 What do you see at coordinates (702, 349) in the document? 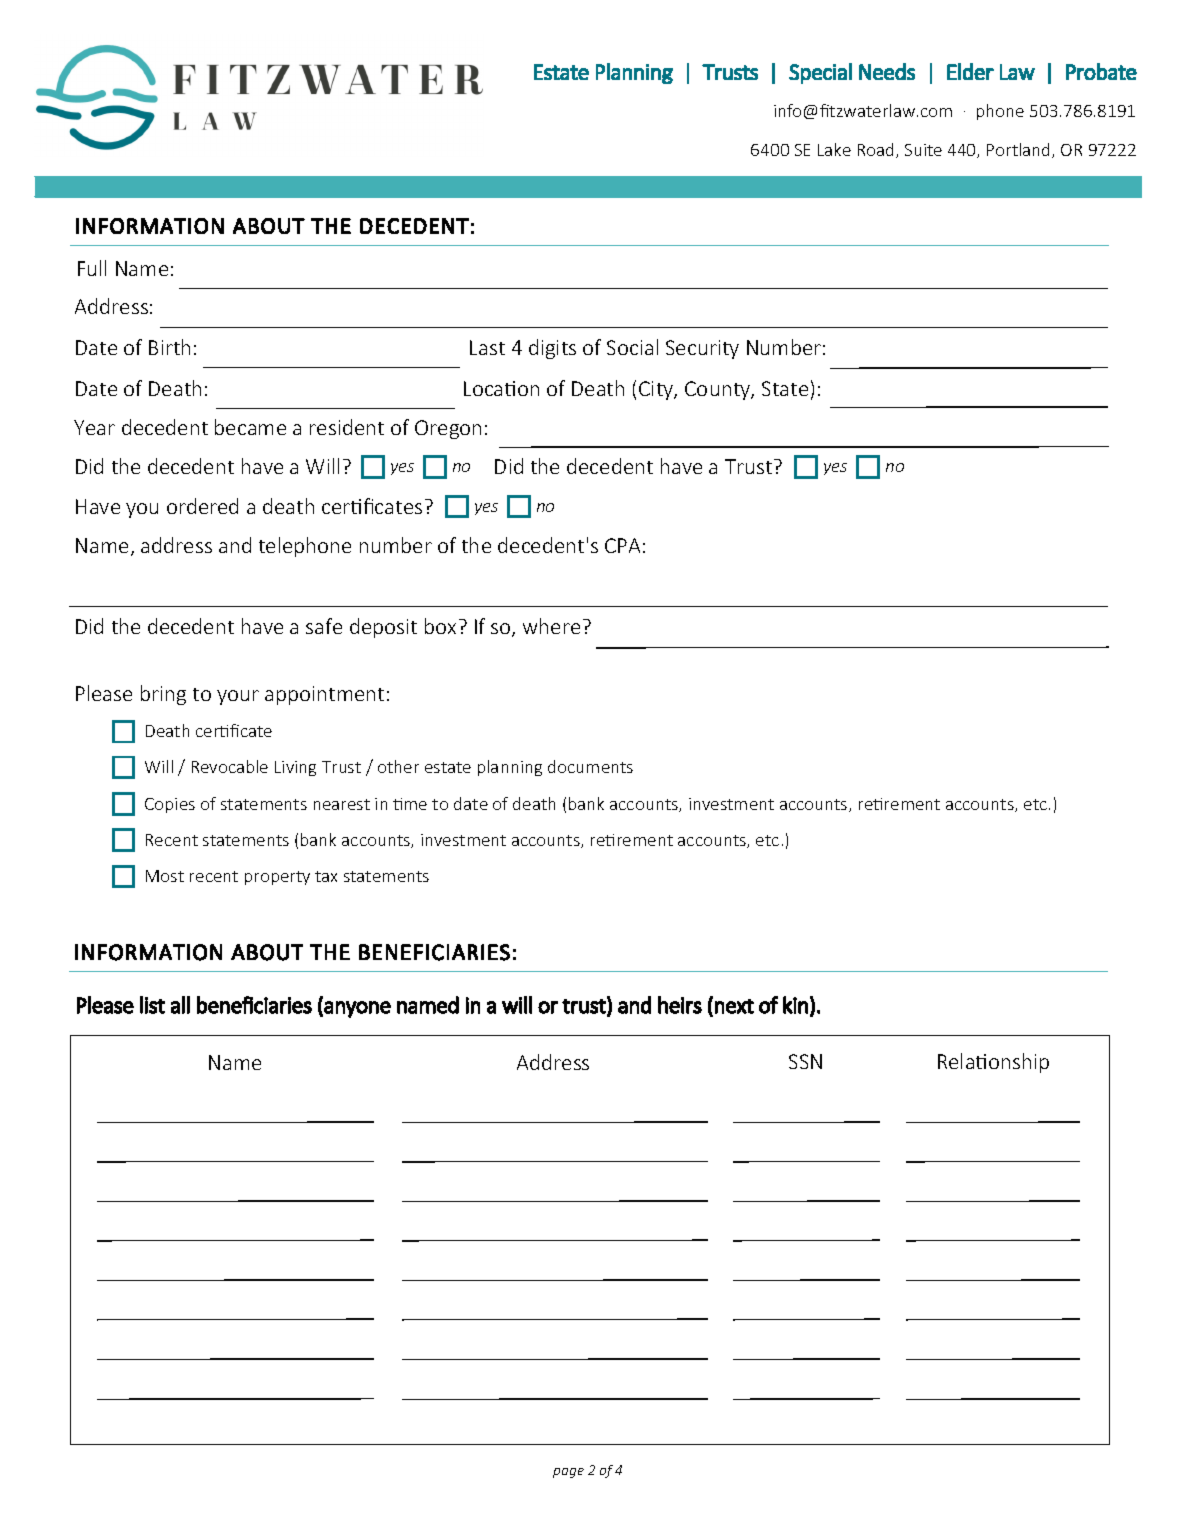
I see `Security` at bounding box center [702, 349].
